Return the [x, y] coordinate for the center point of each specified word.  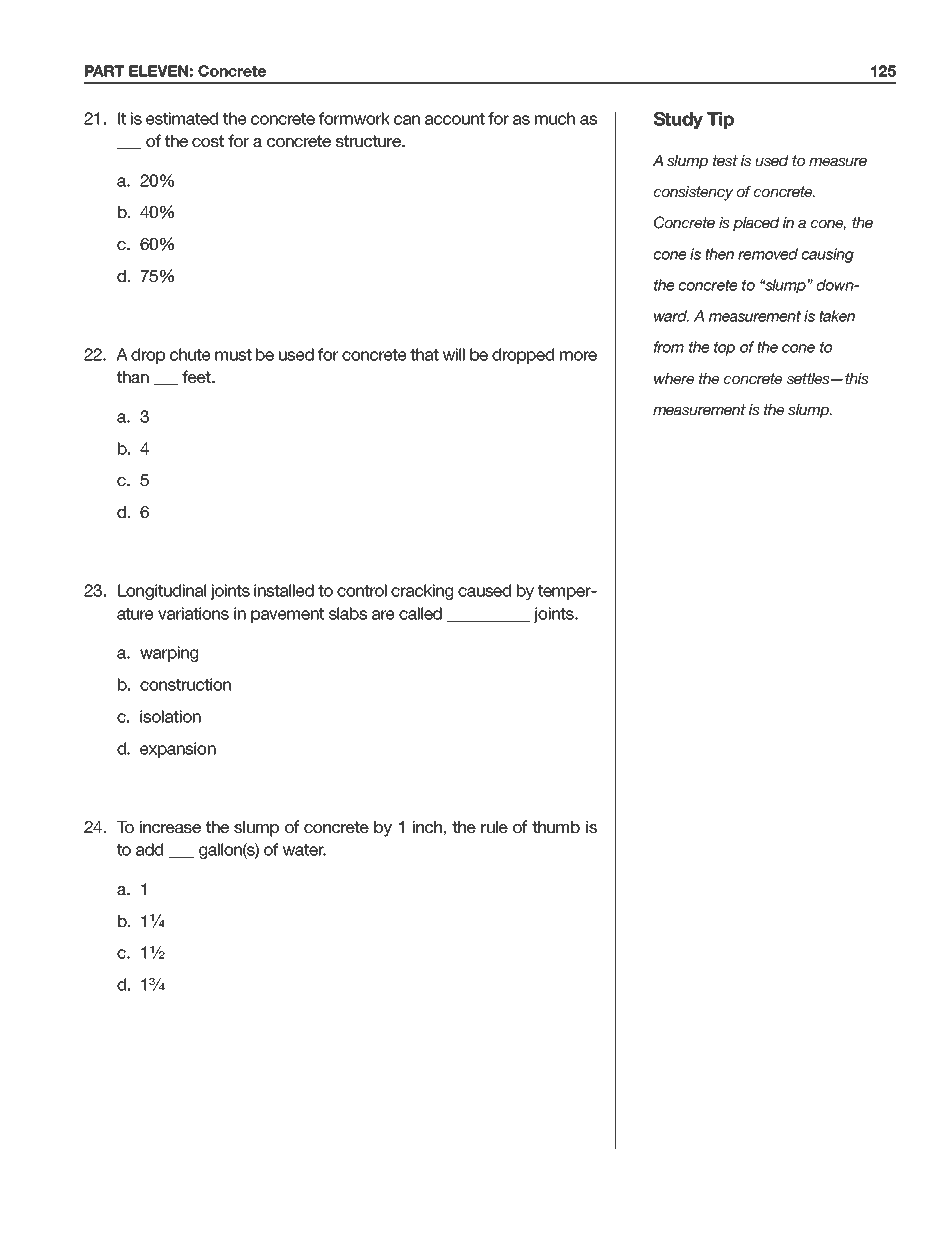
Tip [720, 120]
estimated [182, 118]
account [455, 119]
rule [494, 827]
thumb [556, 827]
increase [170, 827]
